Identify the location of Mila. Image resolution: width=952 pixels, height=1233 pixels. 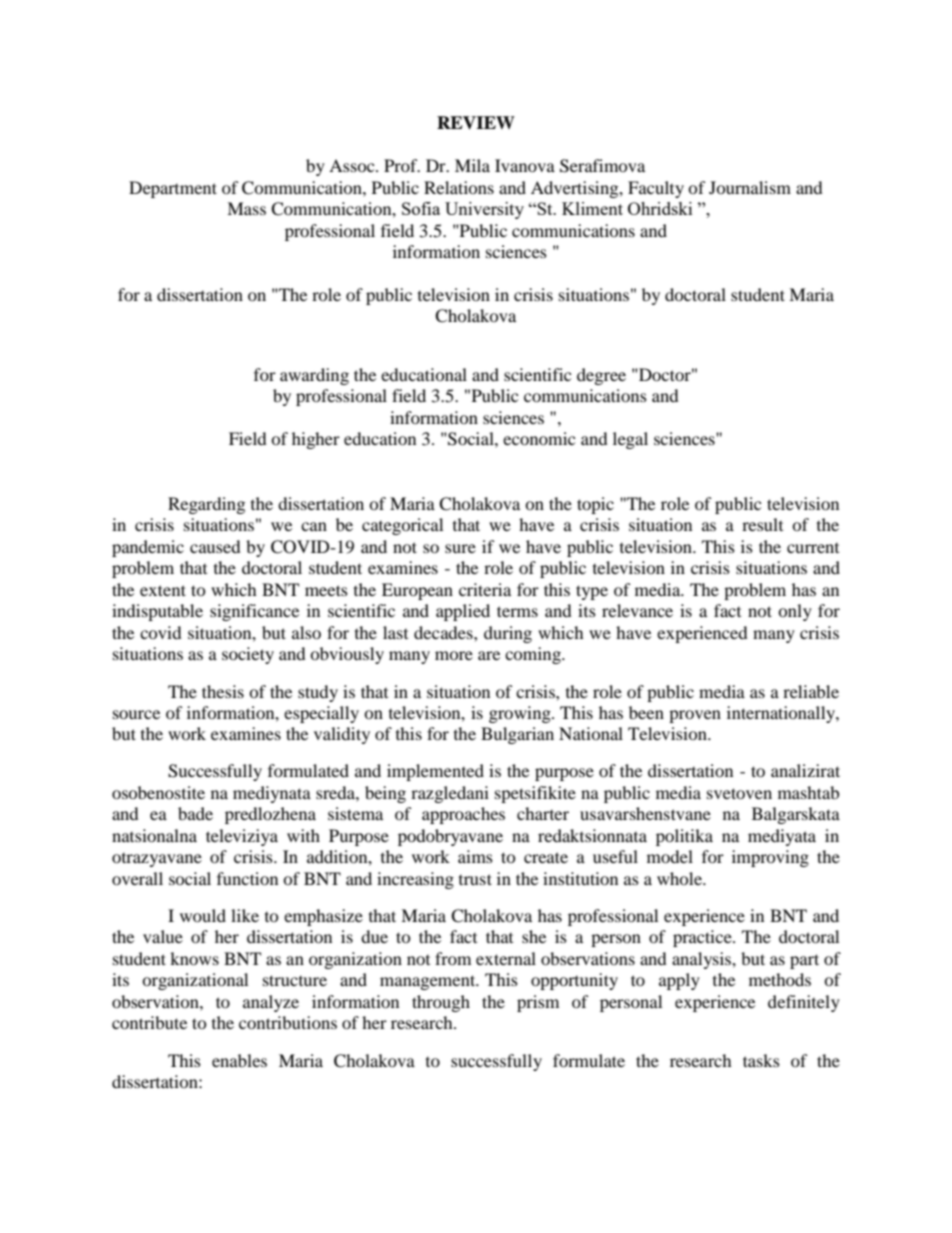
(472, 165).
